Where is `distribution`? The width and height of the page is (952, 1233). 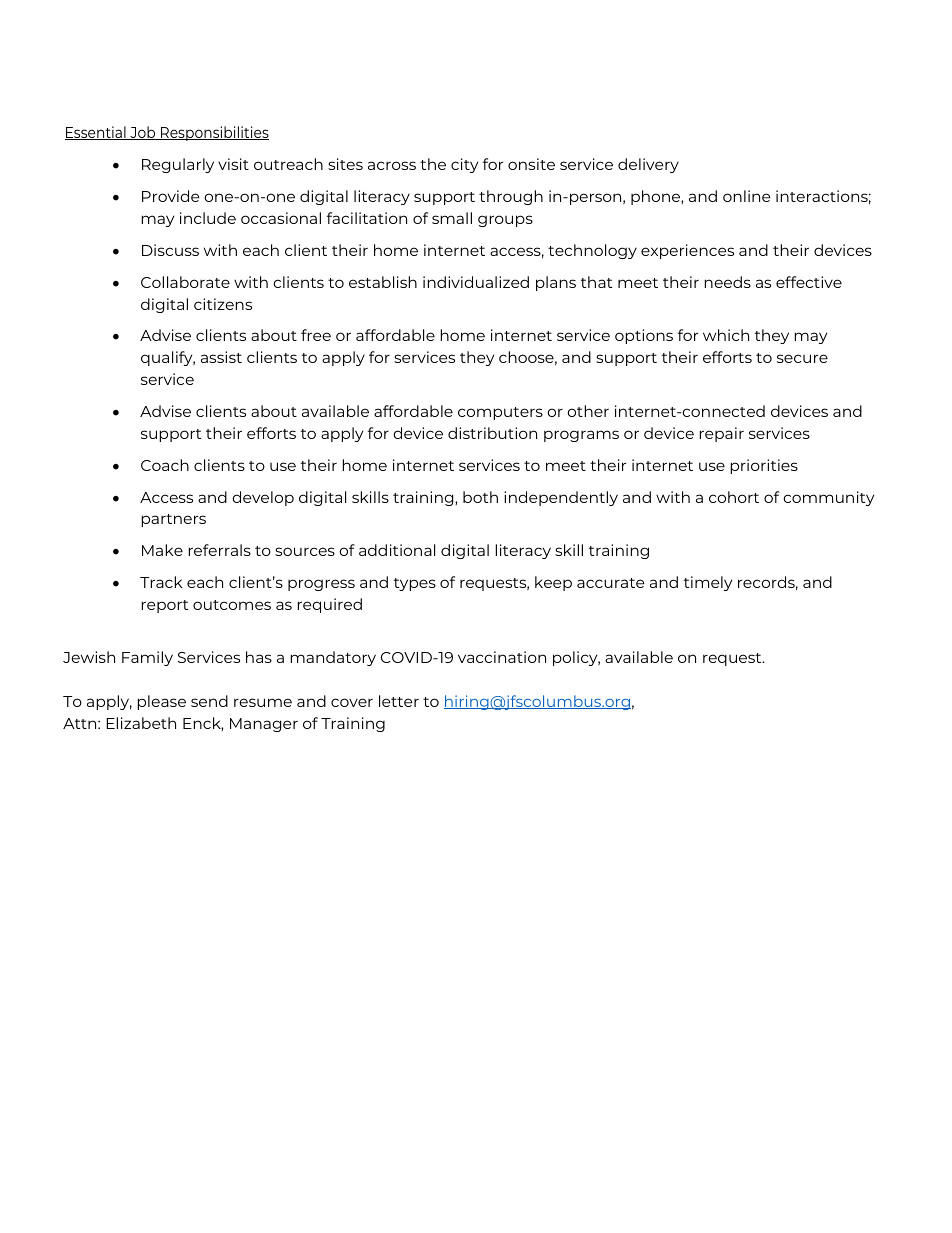 distribution is located at coordinates (492, 433).
